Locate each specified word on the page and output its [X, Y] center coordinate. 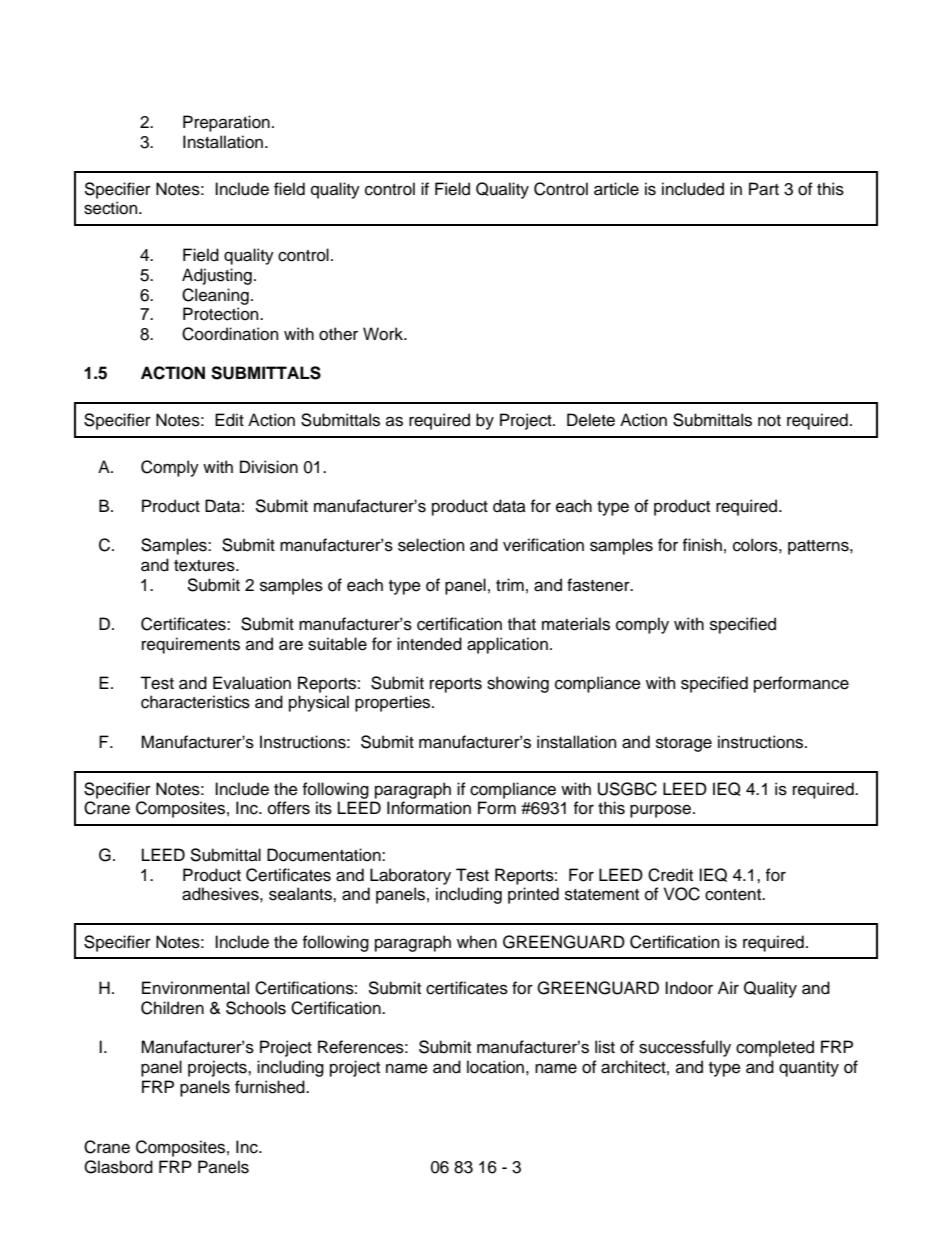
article [616, 189]
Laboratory [410, 876]
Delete [591, 420]
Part [764, 189]
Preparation [226, 123]
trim [510, 584]
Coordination [230, 334]
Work [384, 334]
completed [775, 1048]
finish [702, 545]
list [605, 1047]
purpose [662, 811]
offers [289, 808]
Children [172, 1008]
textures [205, 566]
